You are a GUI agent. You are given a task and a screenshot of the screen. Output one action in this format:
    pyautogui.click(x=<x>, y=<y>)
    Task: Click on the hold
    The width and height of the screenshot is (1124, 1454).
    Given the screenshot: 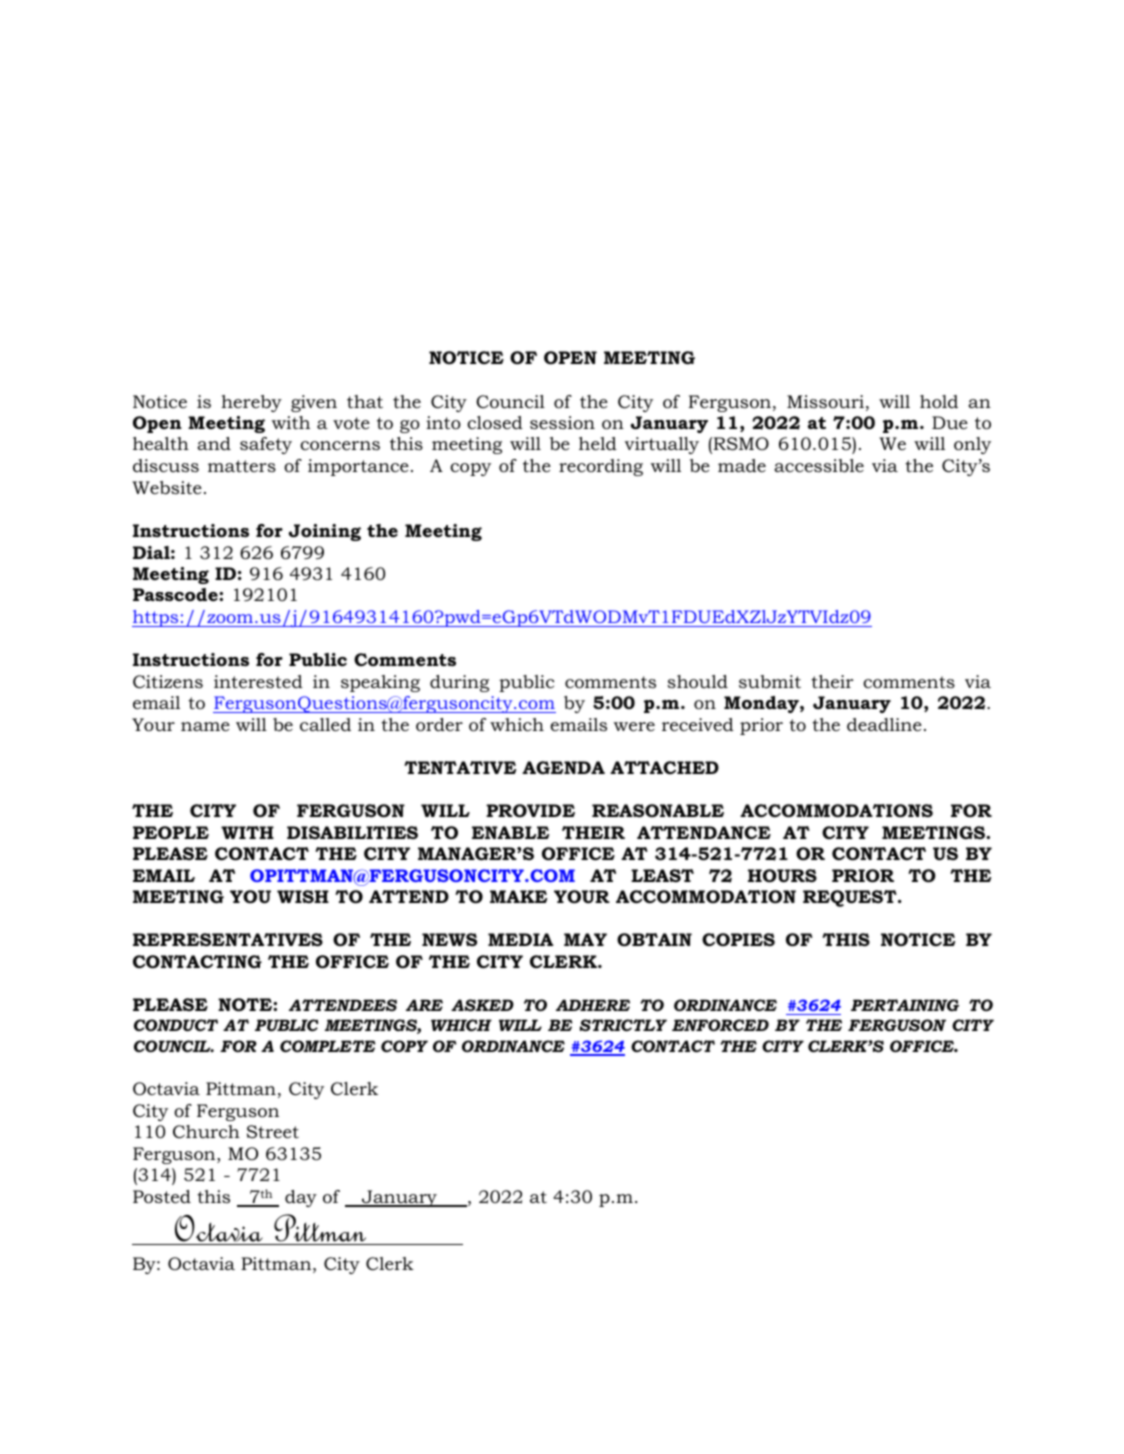 What is the action you would take?
    pyautogui.click(x=939, y=402)
